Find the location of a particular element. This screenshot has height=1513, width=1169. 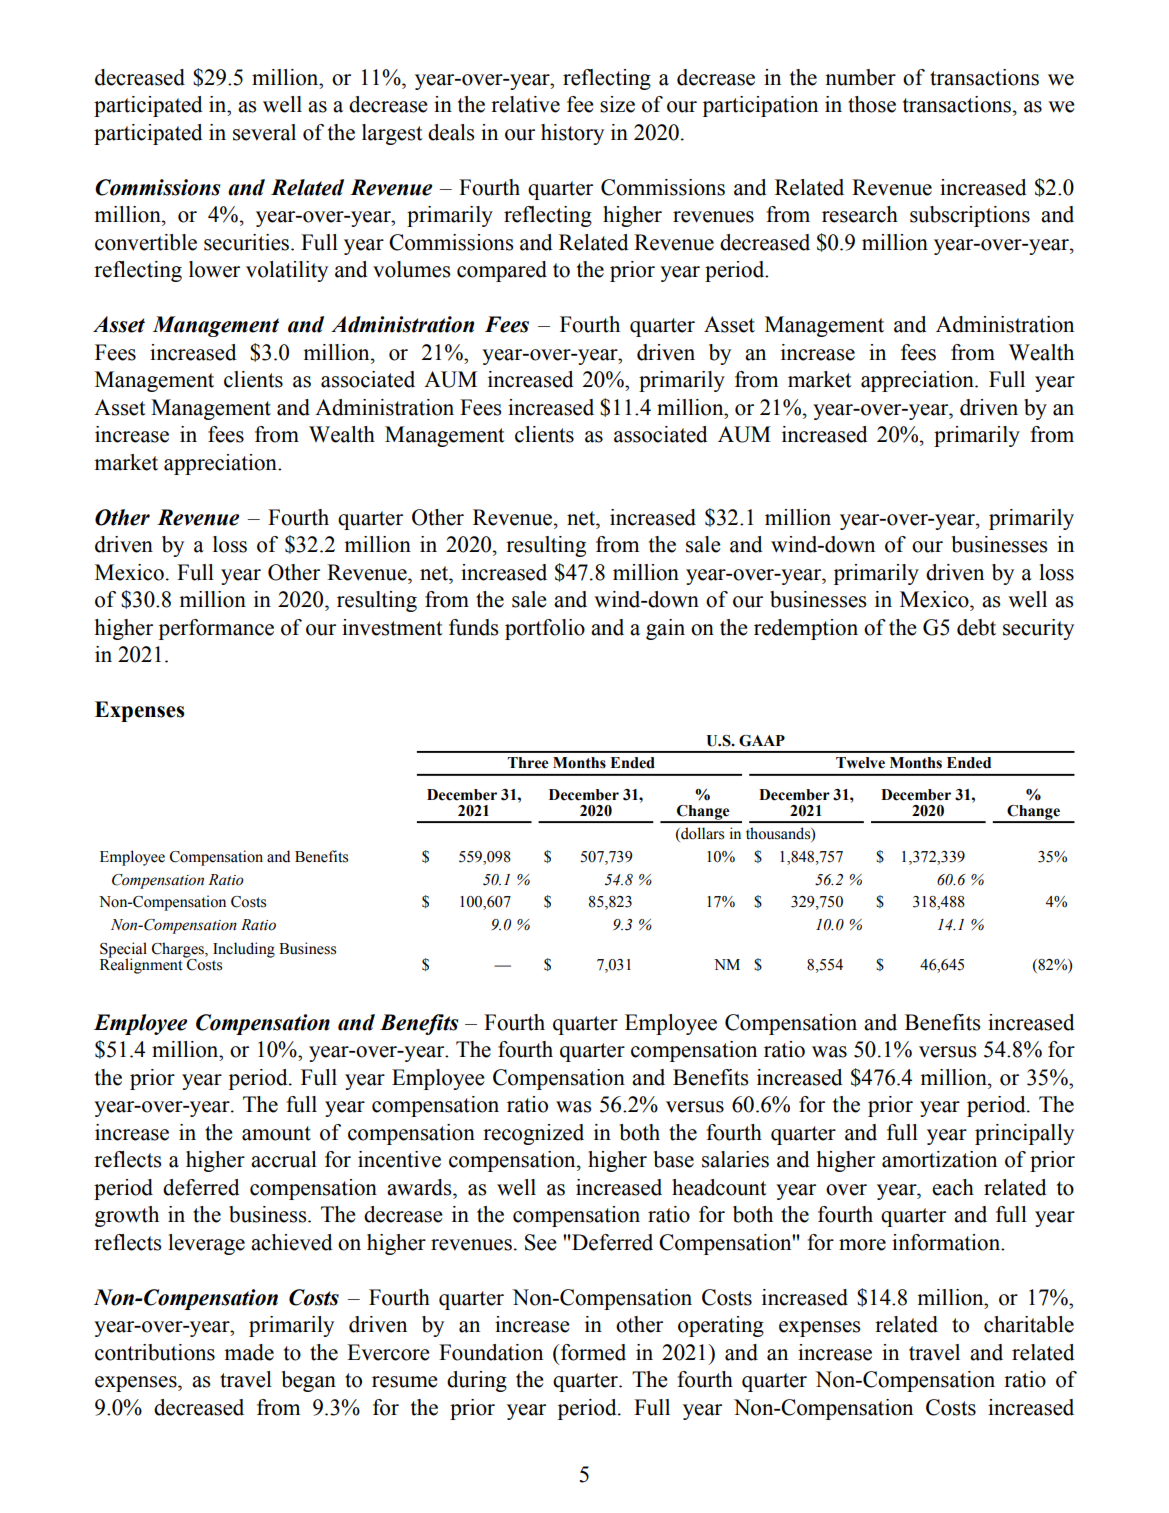

performance is located at coordinates (216, 629).
